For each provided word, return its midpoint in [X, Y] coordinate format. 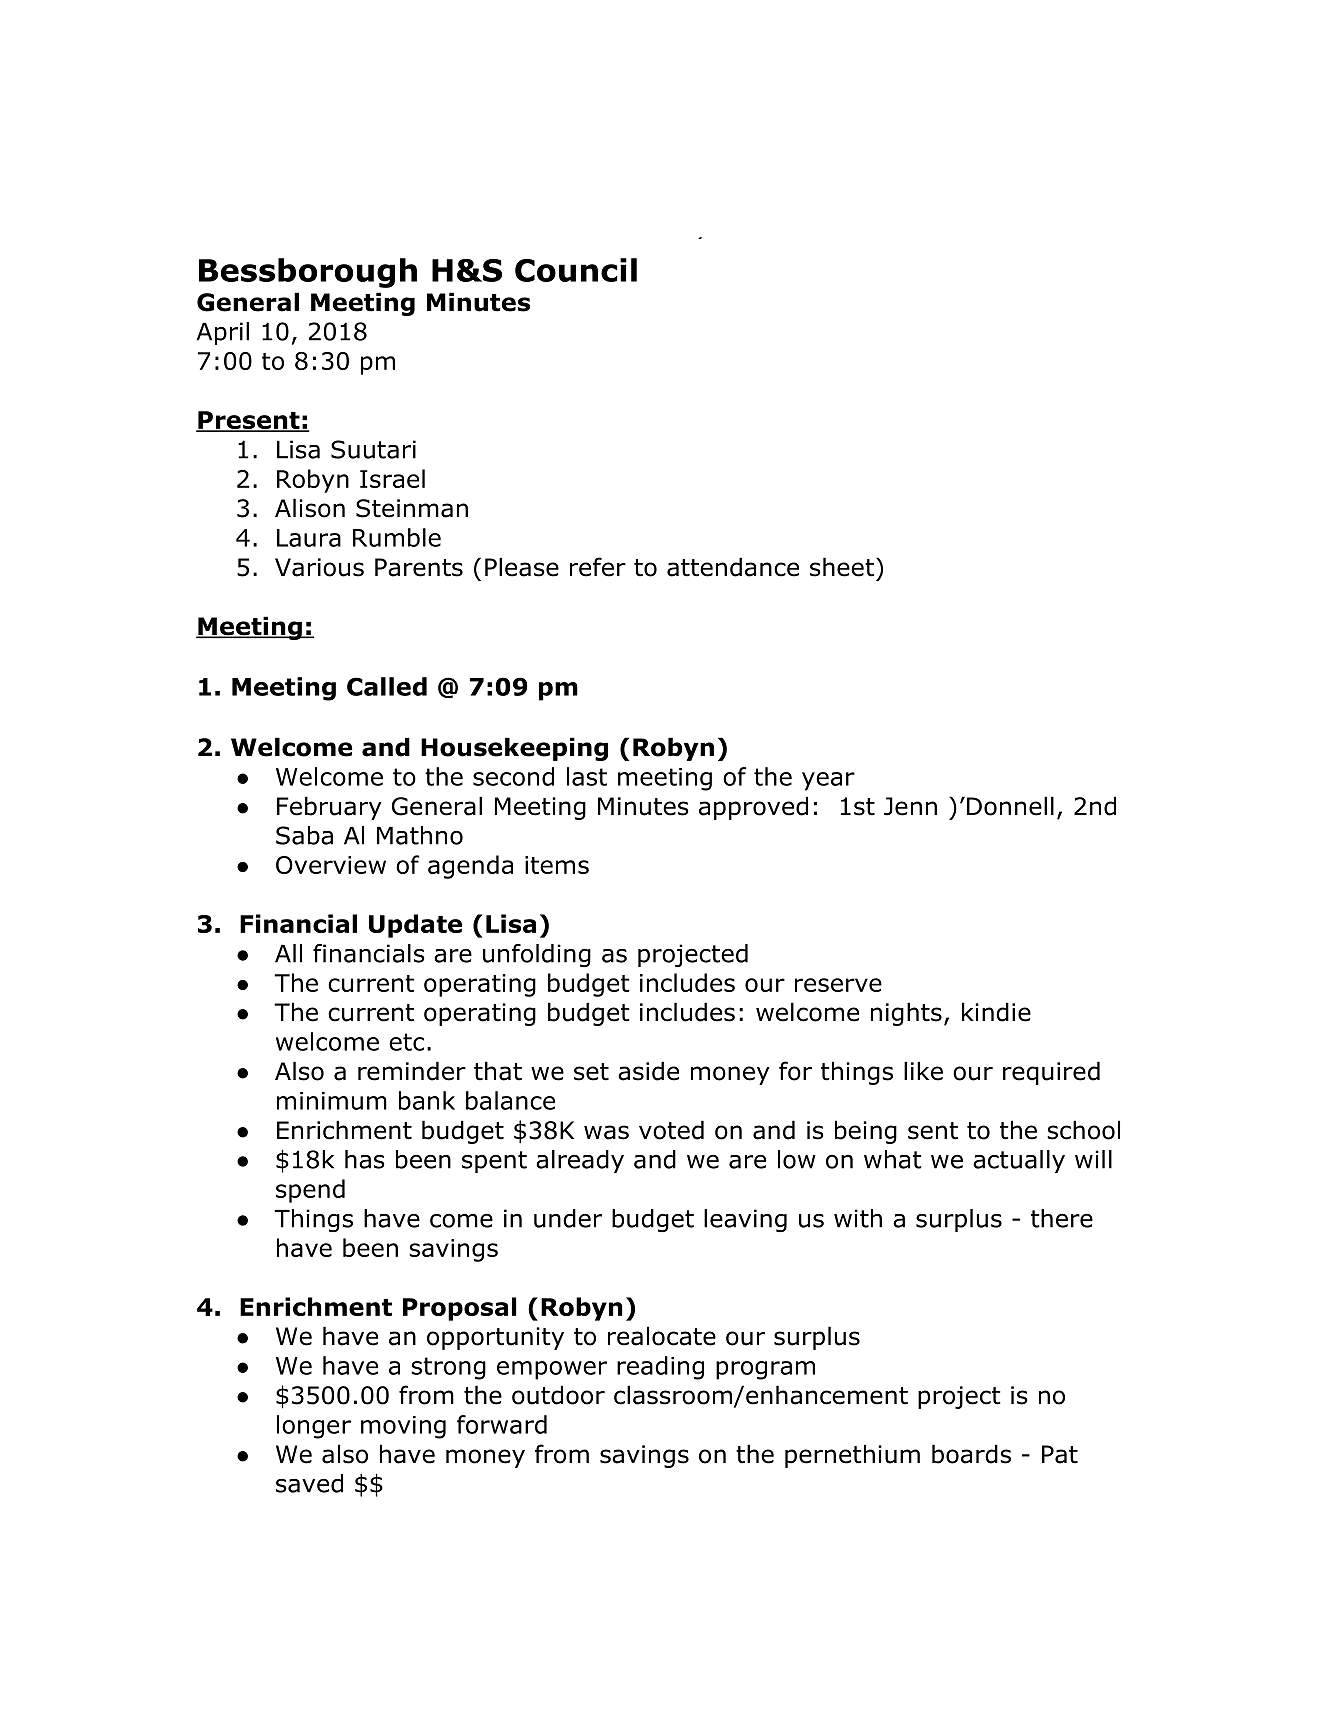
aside [648, 1071]
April [223, 333]
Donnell [1010, 806]
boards [971, 1454]
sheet [842, 567]
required [1051, 1073]
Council [576, 270]
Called [387, 686]
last [587, 776]
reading [660, 1368]
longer [314, 1427]
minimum [332, 1101]
